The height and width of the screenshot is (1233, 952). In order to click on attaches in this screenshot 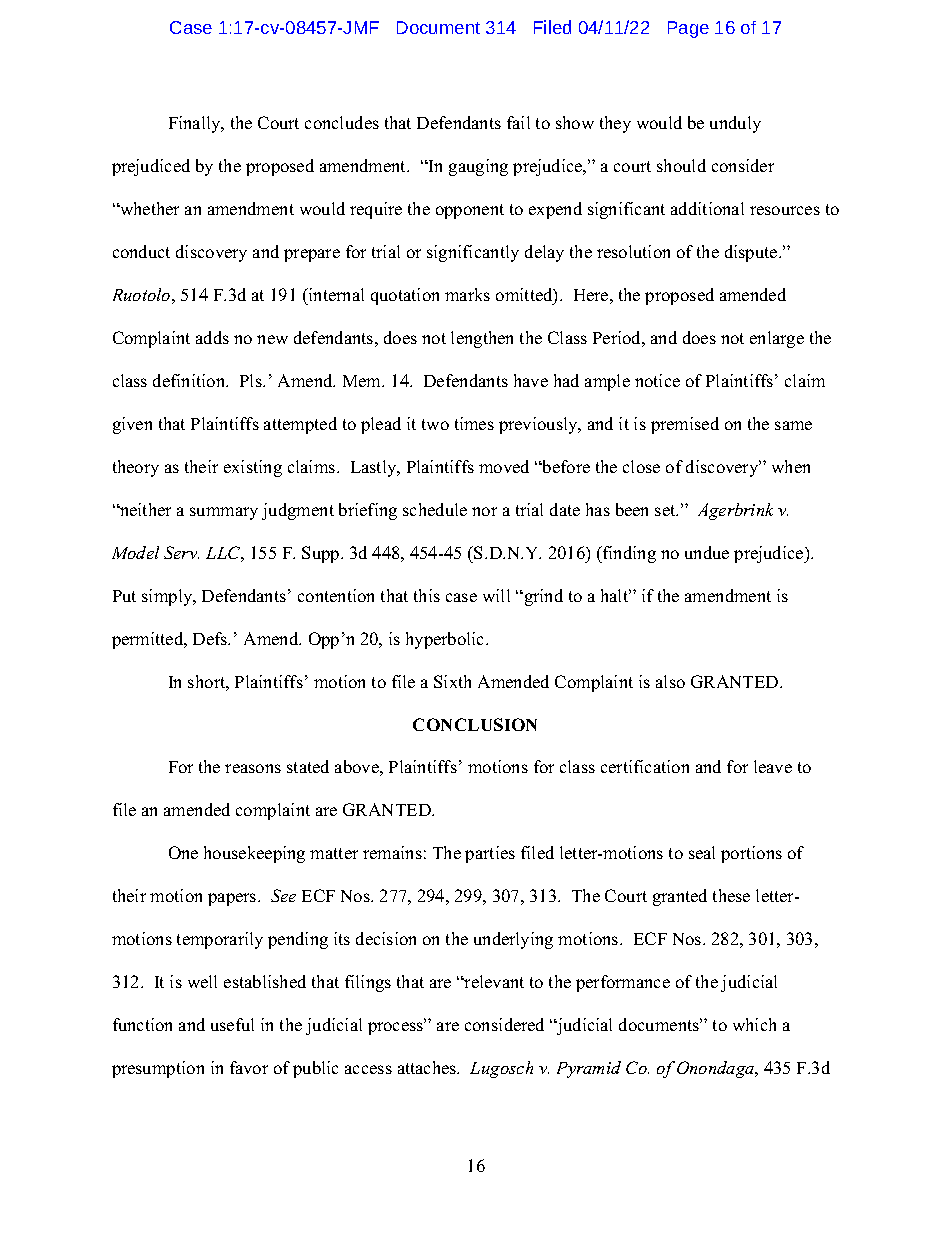, I will do `click(428, 1067)`.
